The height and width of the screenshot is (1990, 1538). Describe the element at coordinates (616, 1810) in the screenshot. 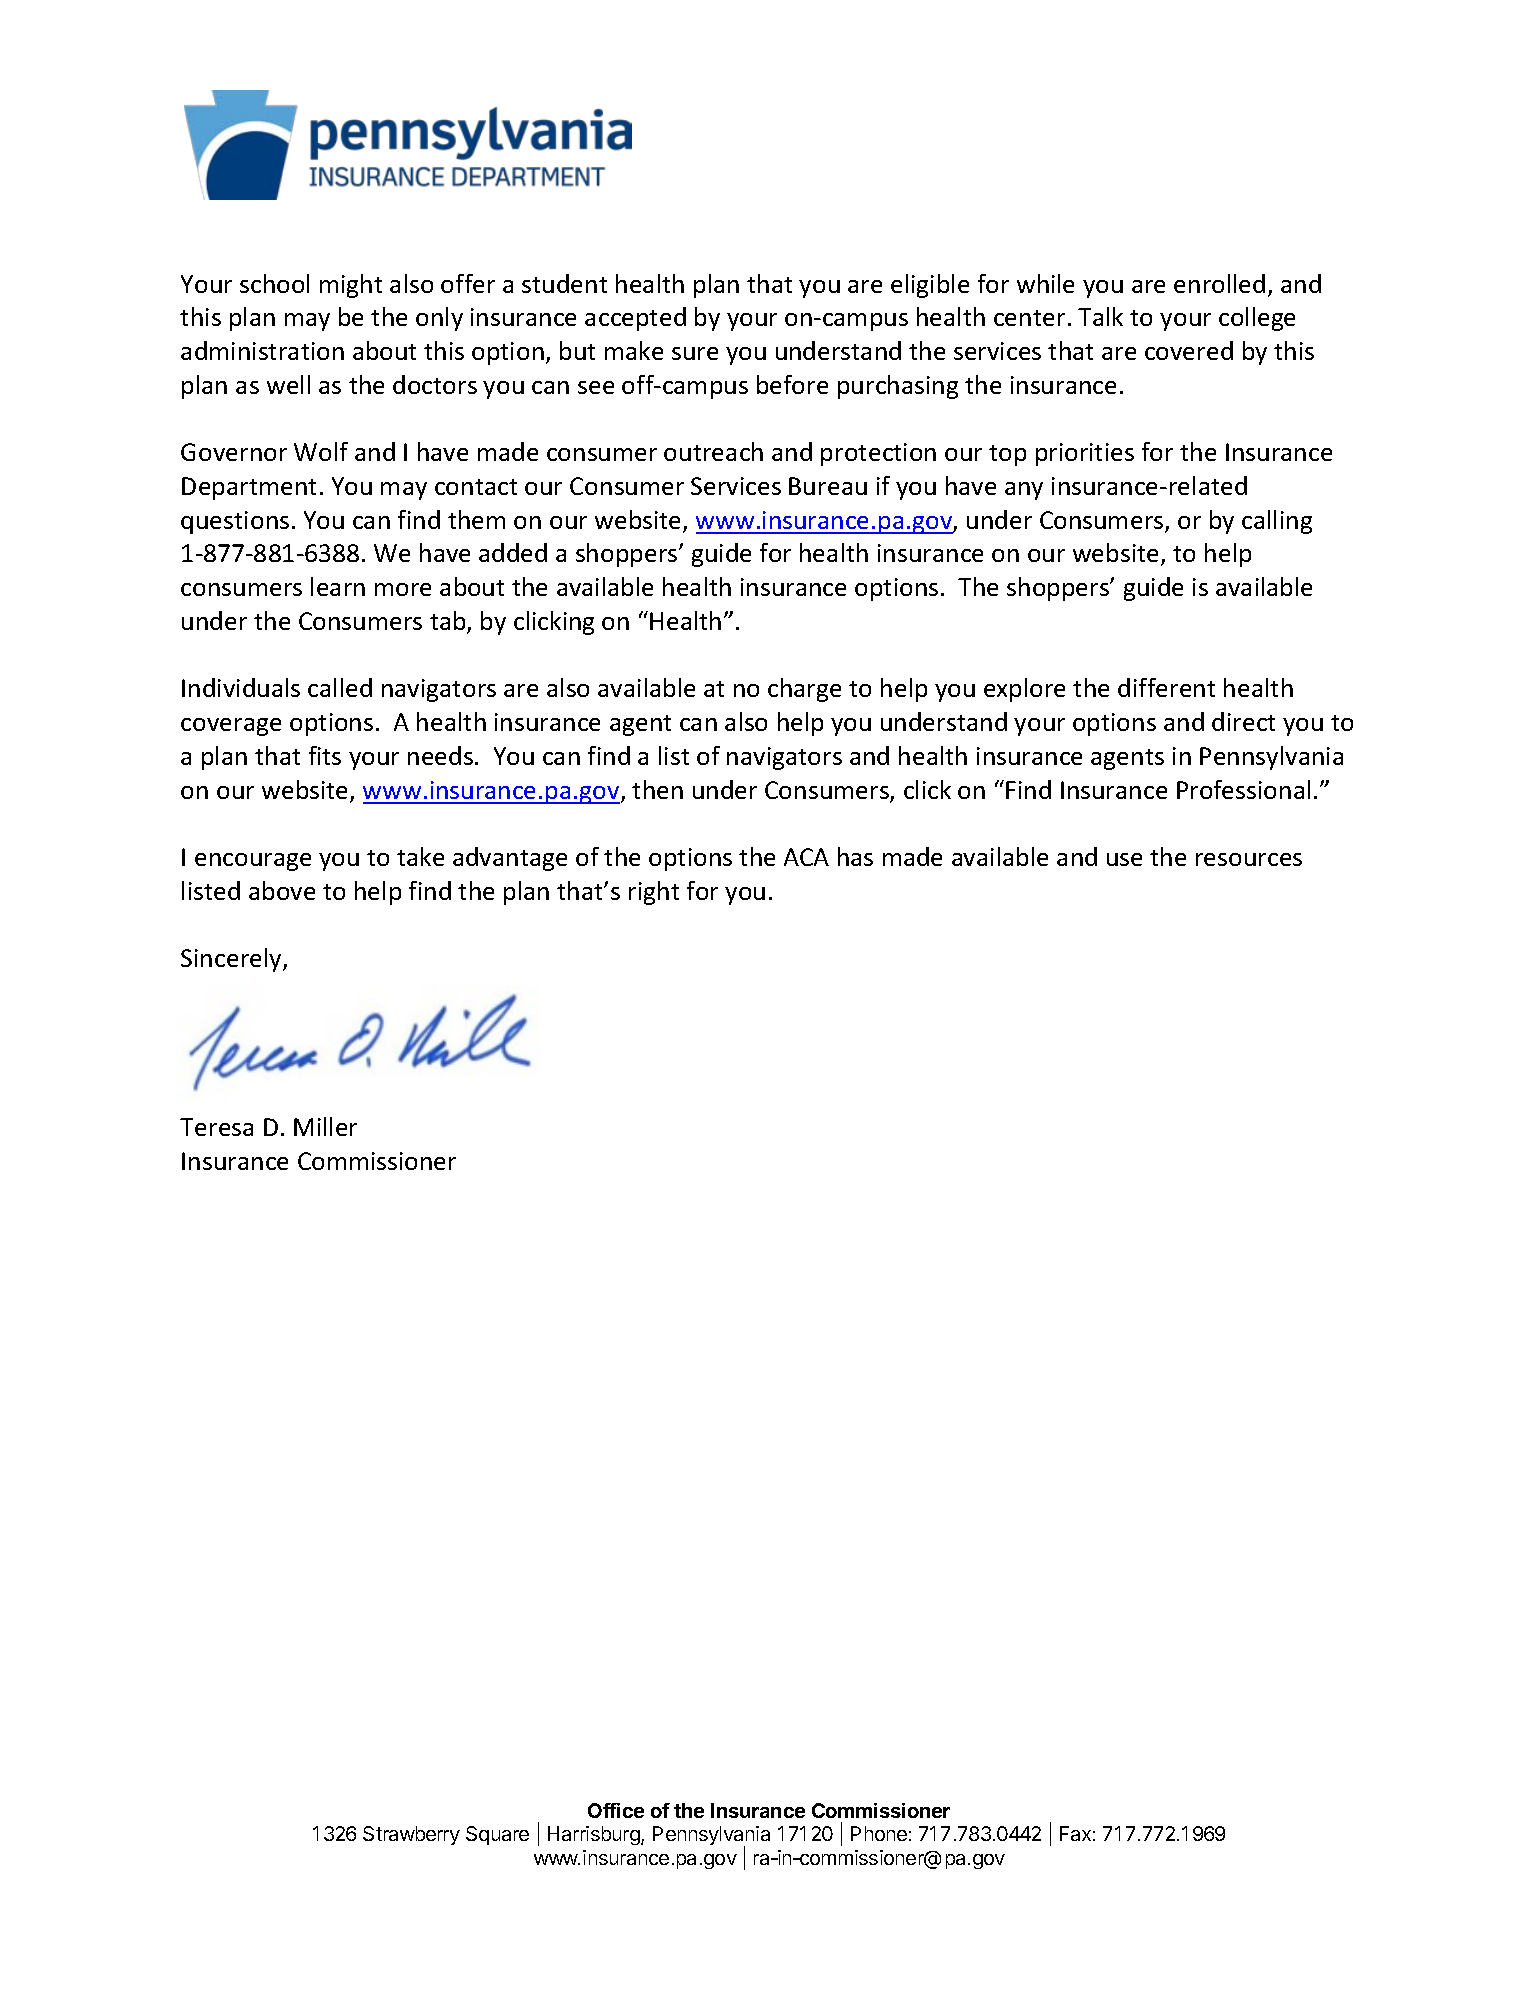

I see `Office` at that location.
